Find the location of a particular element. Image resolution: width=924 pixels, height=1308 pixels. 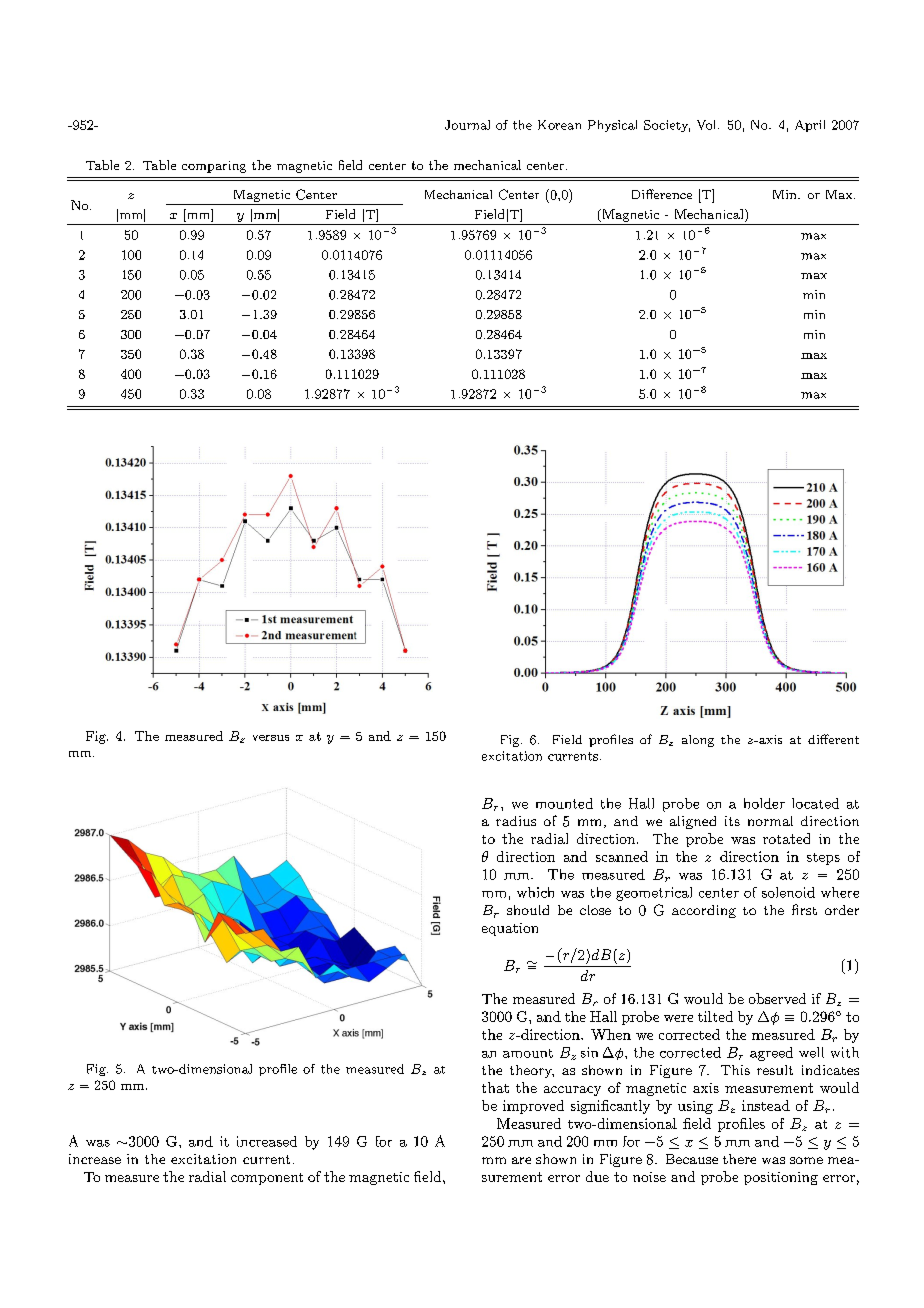

along is located at coordinates (698, 741).
